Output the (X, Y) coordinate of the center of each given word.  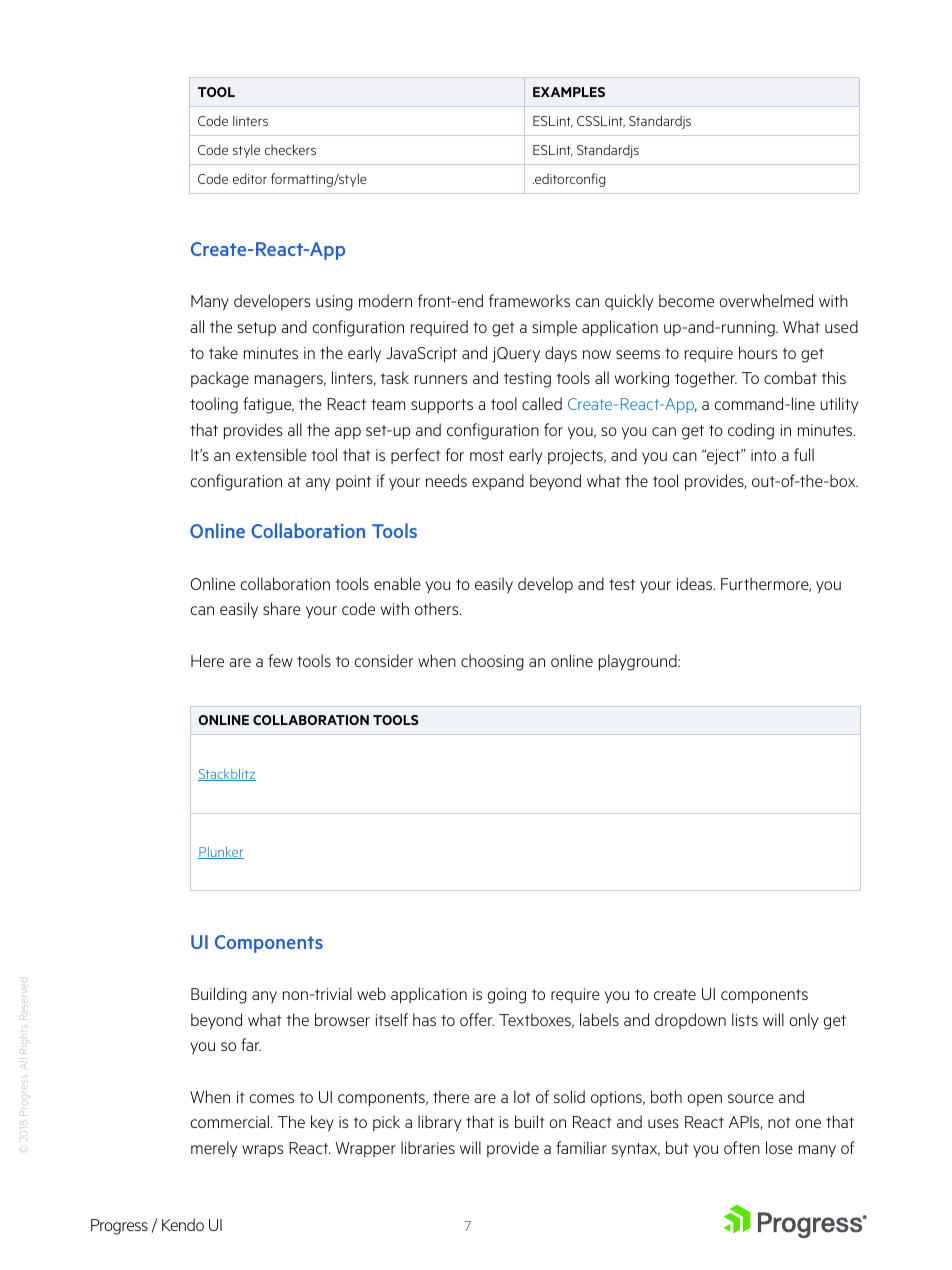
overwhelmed (766, 300)
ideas (696, 583)
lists (745, 1019)
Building (219, 995)
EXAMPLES (569, 92)
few (280, 660)
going (506, 996)
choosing (492, 662)
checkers (290, 149)
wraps (262, 1151)
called (542, 403)
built (530, 1121)
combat (790, 377)
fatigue (268, 405)
